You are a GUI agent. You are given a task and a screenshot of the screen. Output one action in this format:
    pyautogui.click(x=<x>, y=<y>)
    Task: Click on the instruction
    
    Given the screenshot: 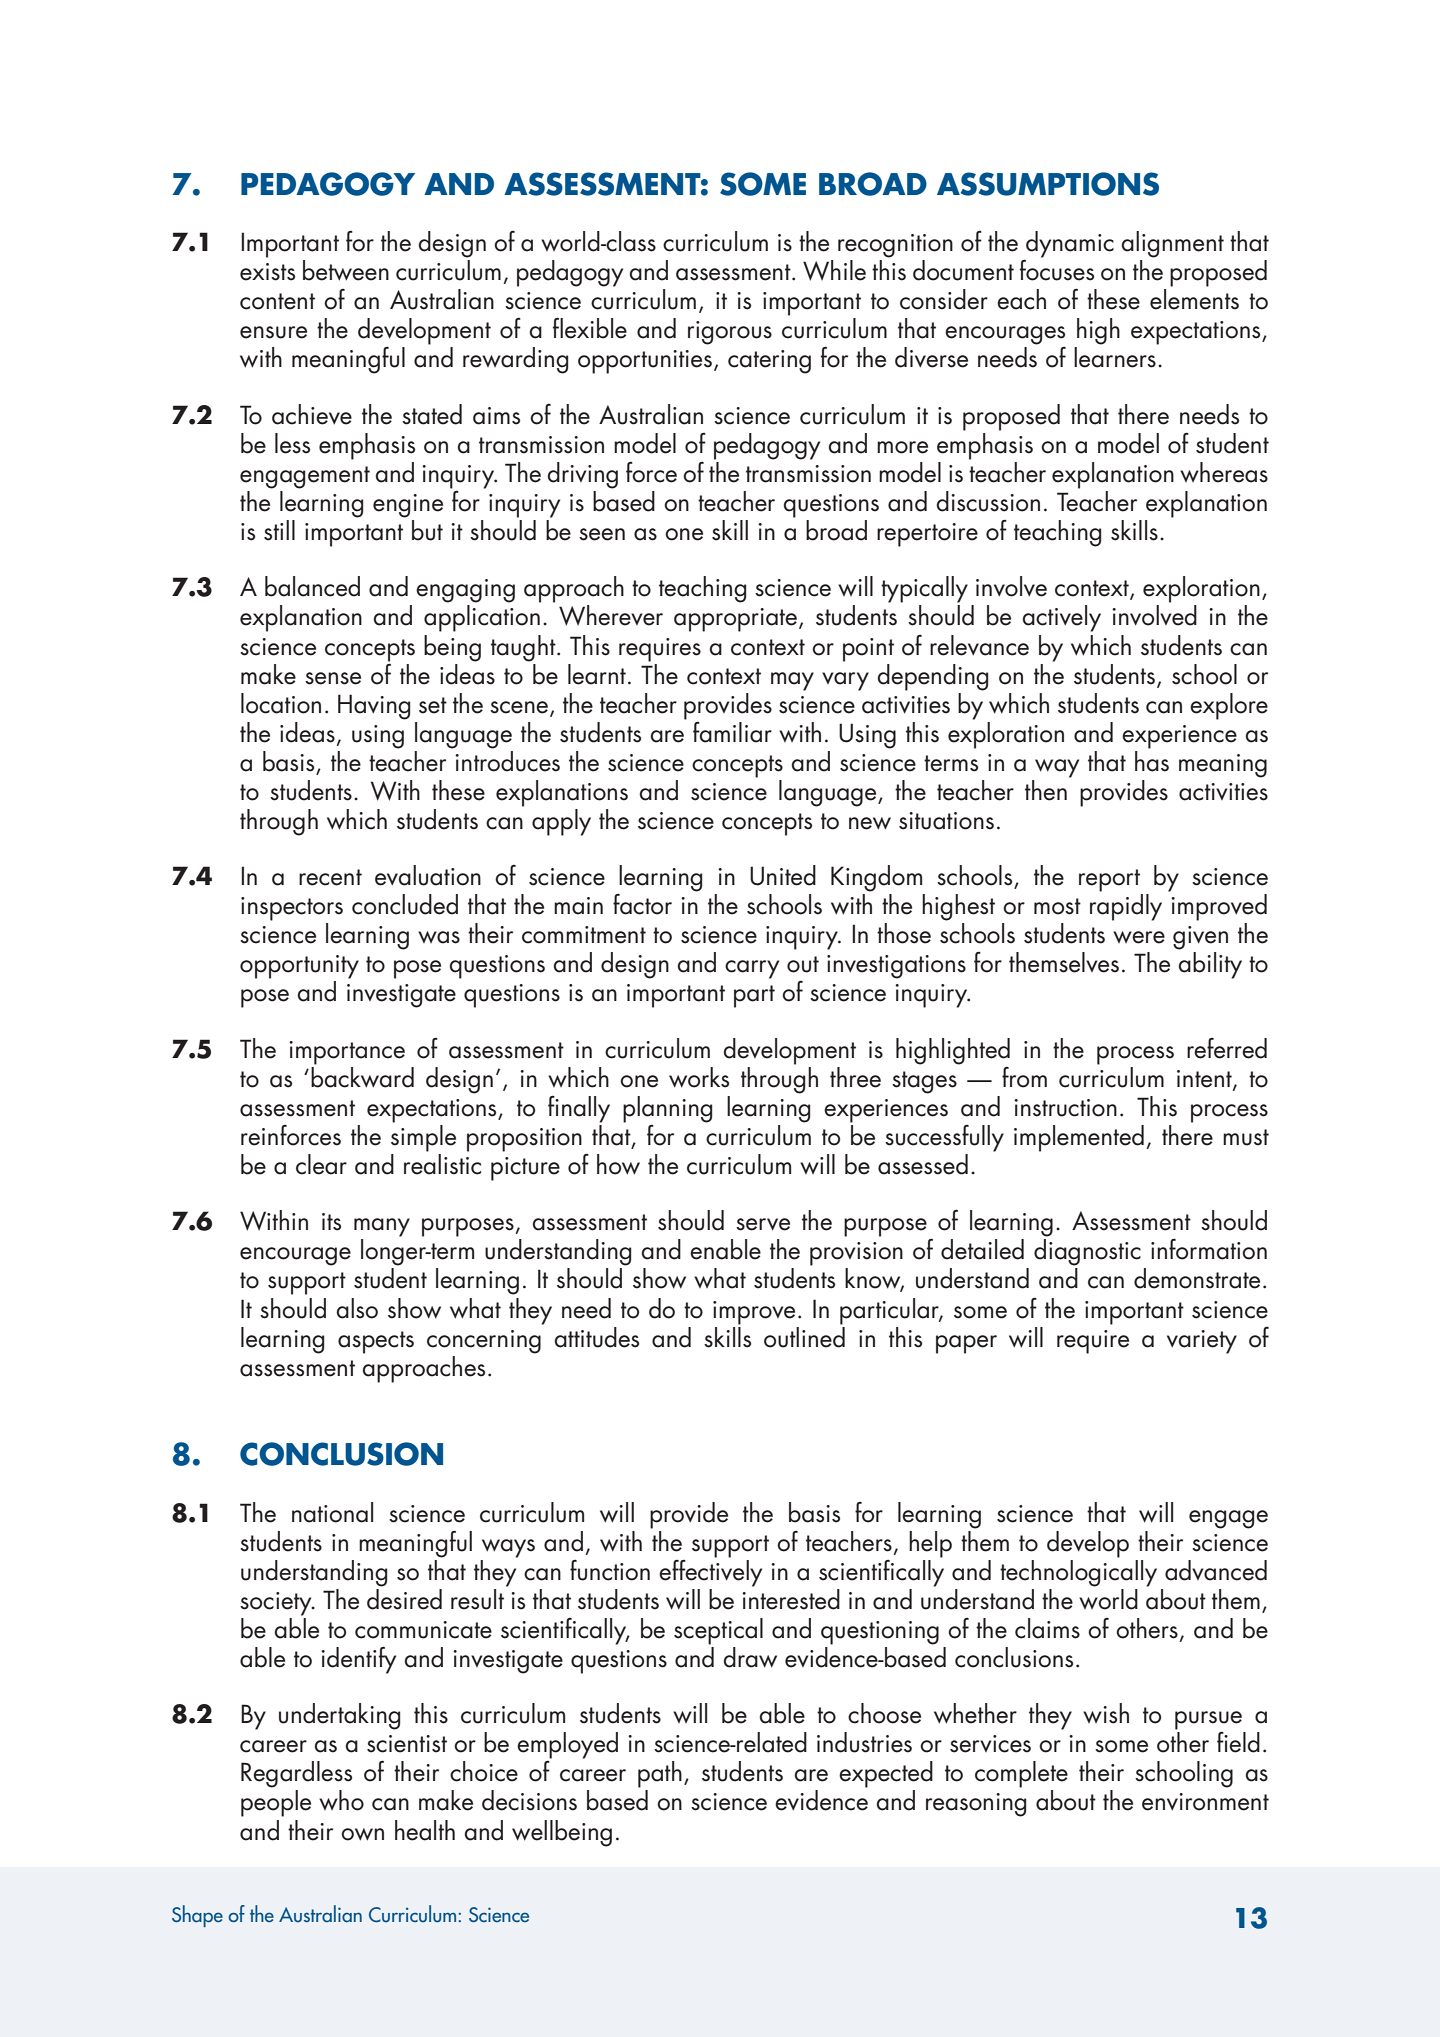 What is the action you would take?
    pyautogui.click(x=1065, y=1108)
